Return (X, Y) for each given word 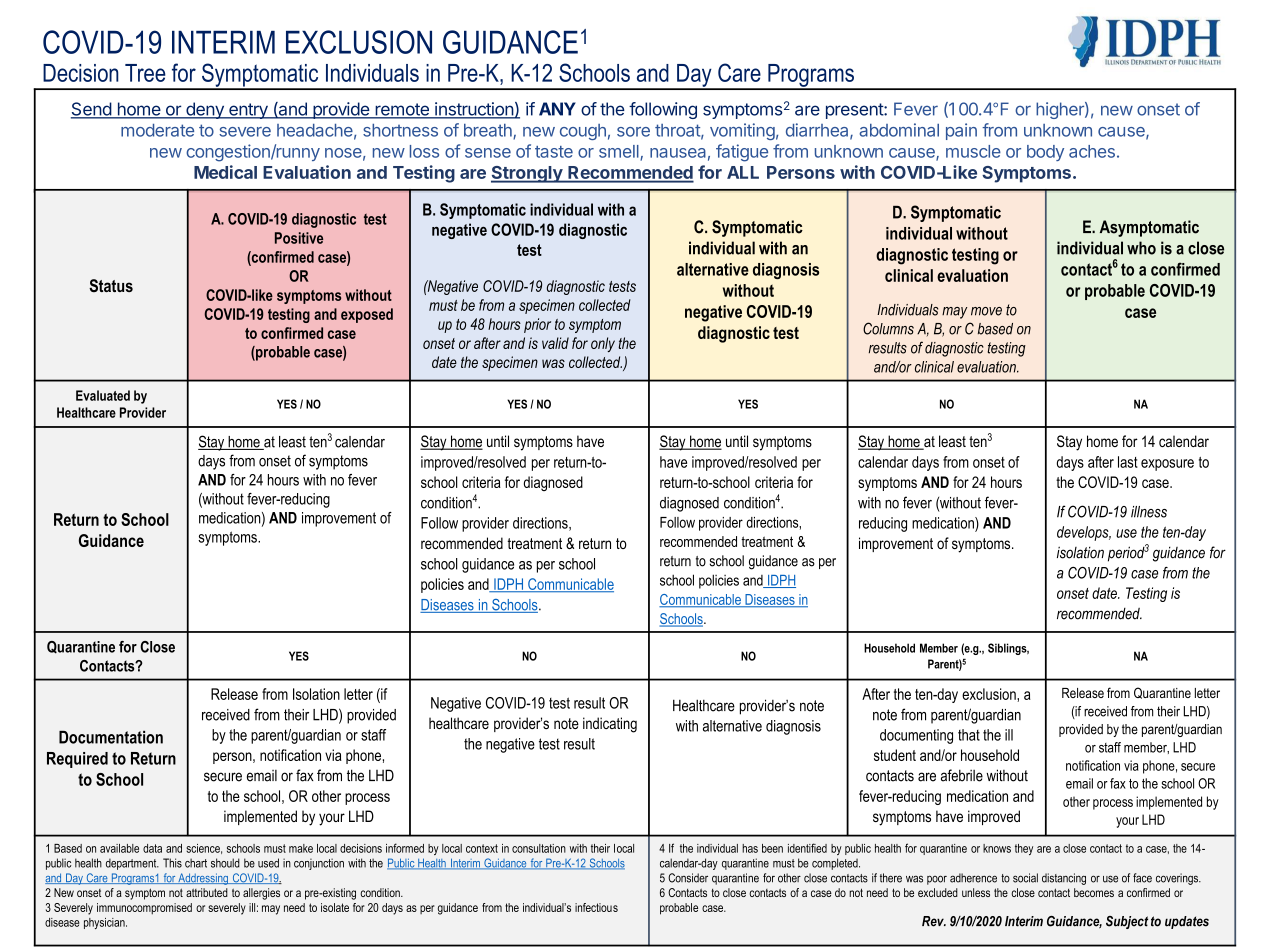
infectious (596, 907)
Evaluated (103, 395)
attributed (207, 892)
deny (205, 110)
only (603, 344)
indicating (610, 725)
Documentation (111, 737)
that (969, 735)
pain (961, 131)
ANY (557, 109)
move (986, 311)
